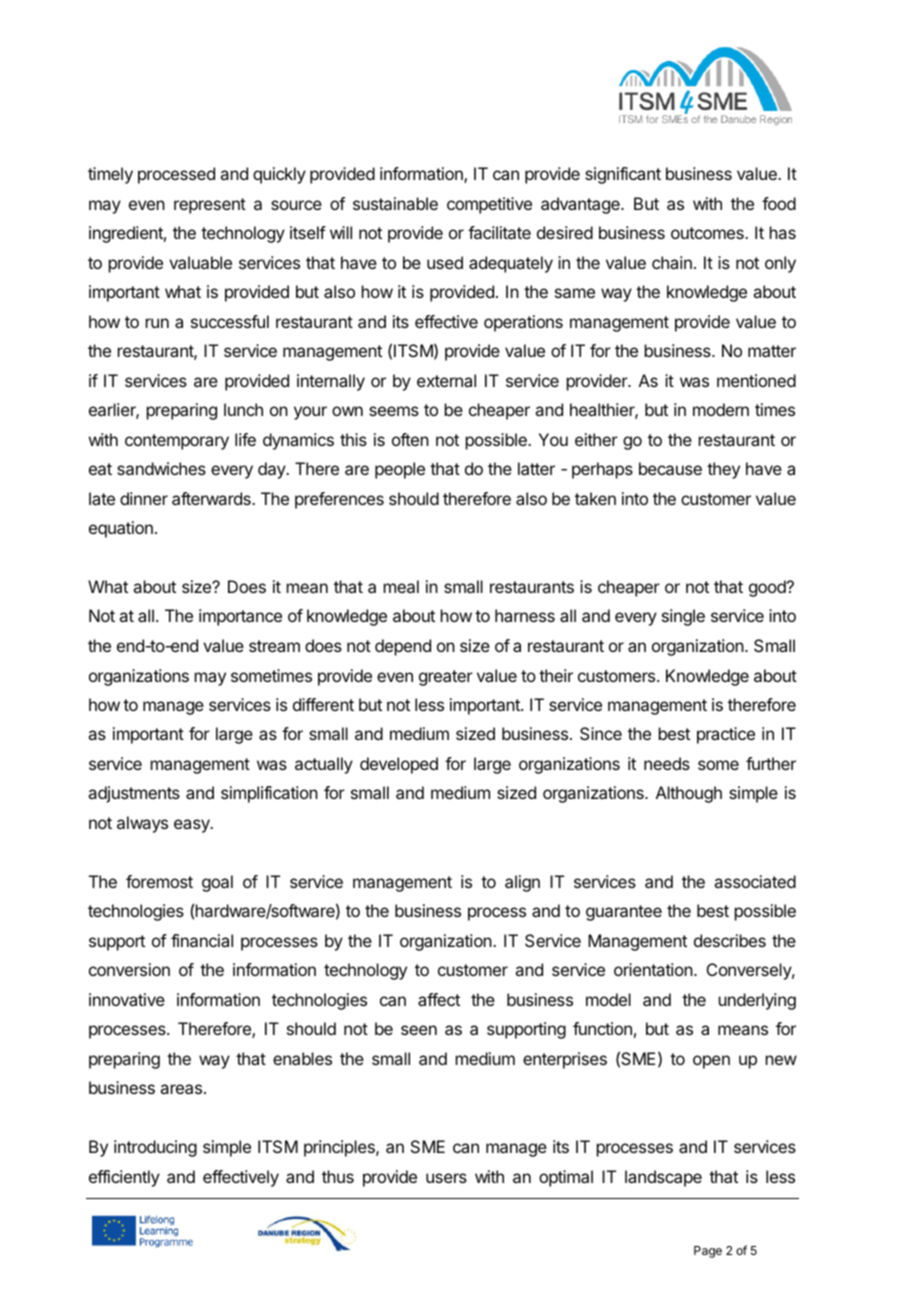 The image size is (924, 1308). What do you see at coordinates (410, 439) in the screenshot?
I see `often` at bounding box center [410, 439].
